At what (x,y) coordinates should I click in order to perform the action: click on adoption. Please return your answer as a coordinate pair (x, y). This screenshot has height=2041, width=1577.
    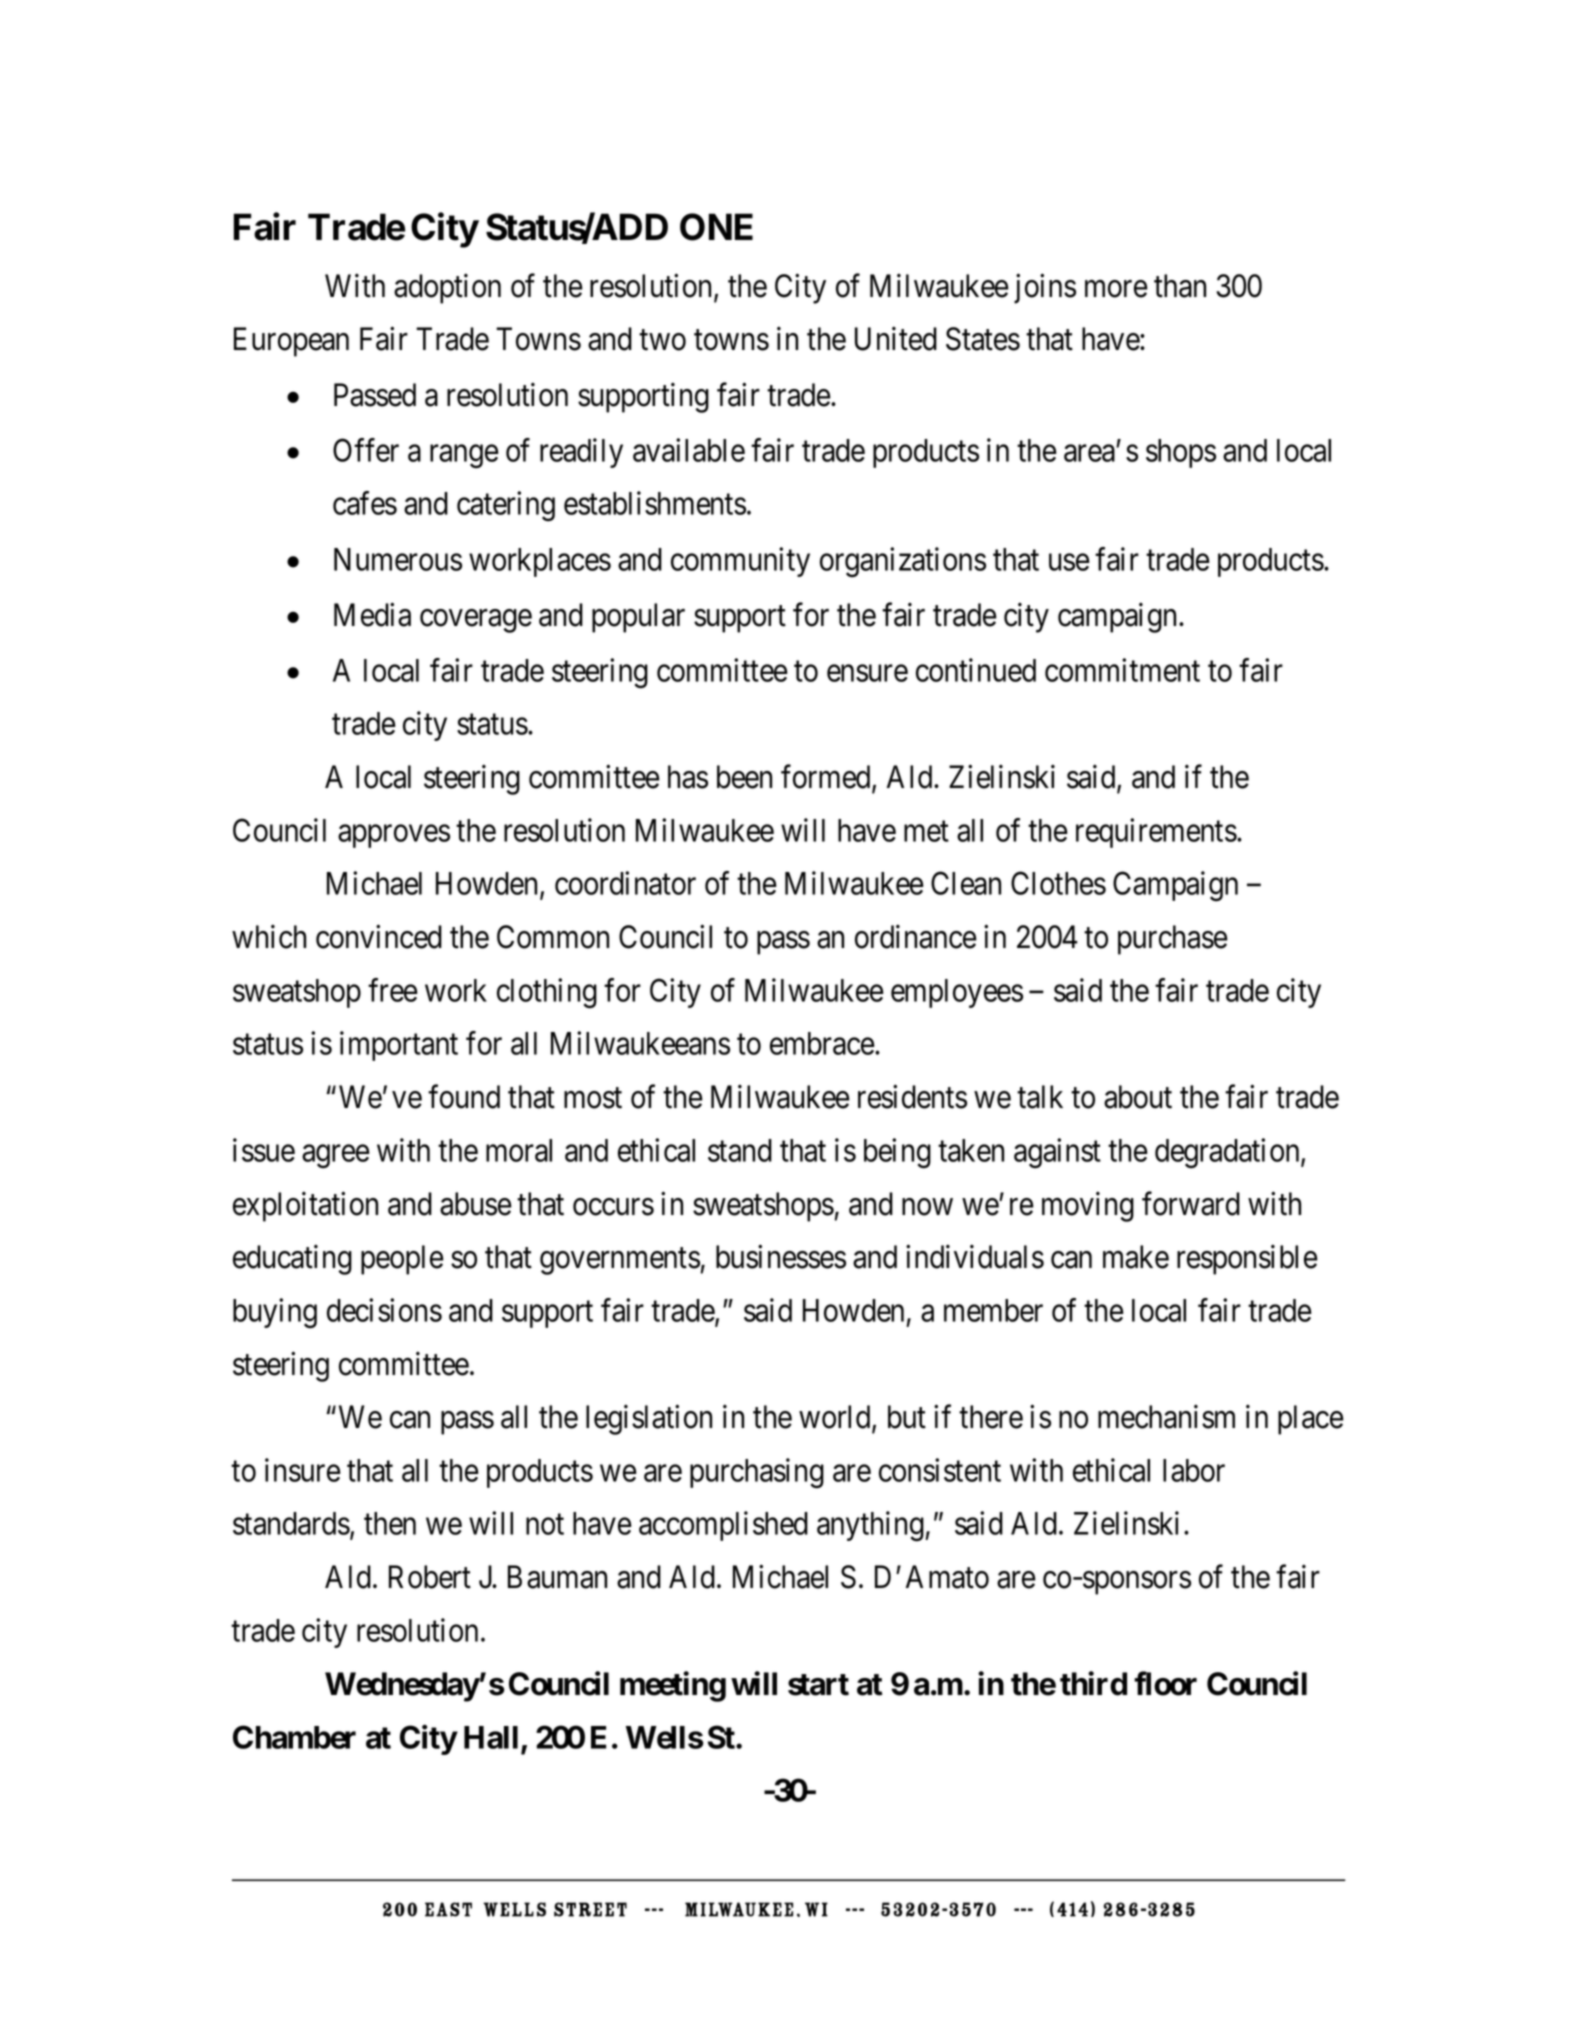
    Looking at the image, I should click on (447, 288).
